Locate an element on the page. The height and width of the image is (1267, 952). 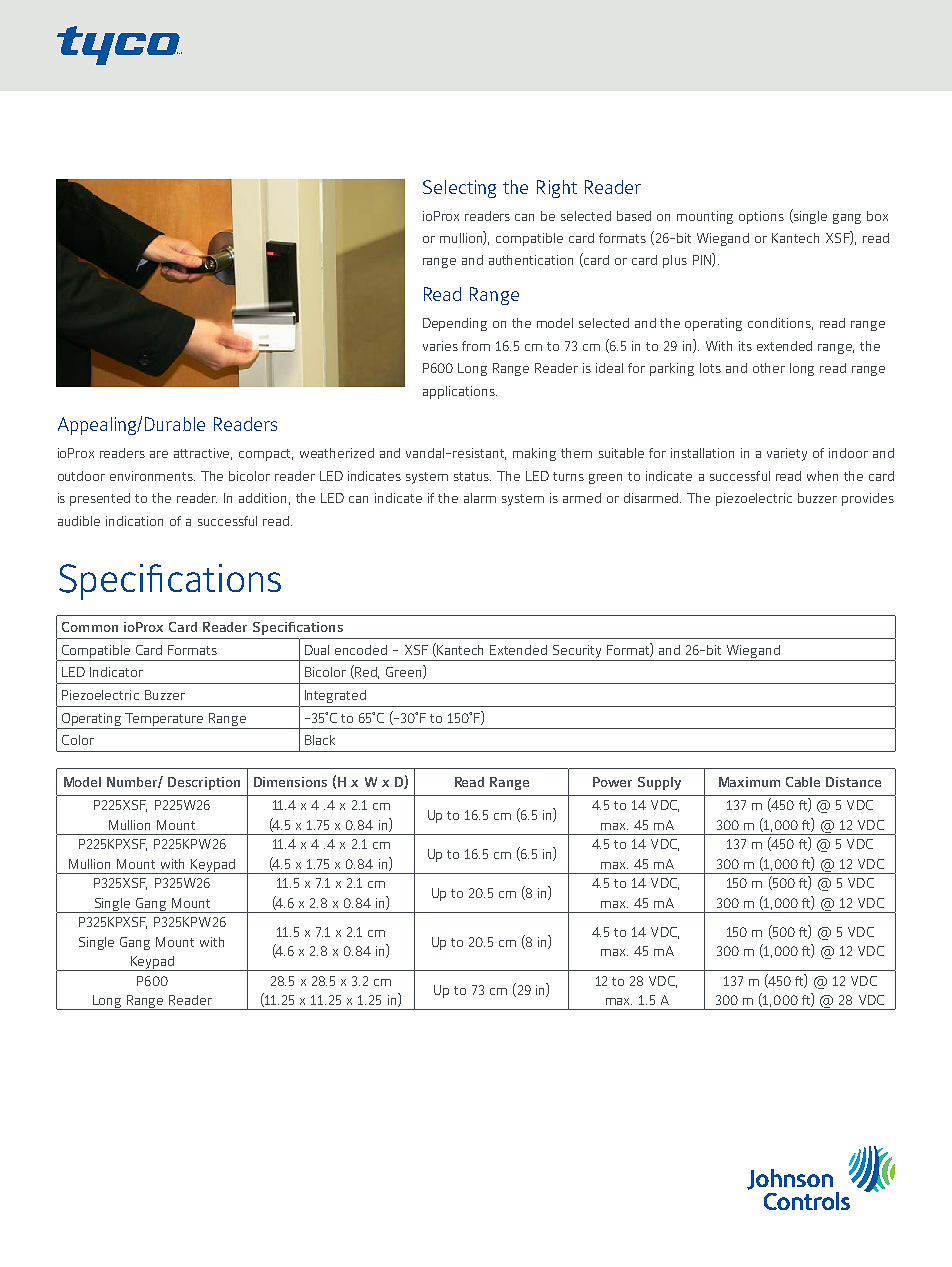
options is located at coordinates (761, 217).
